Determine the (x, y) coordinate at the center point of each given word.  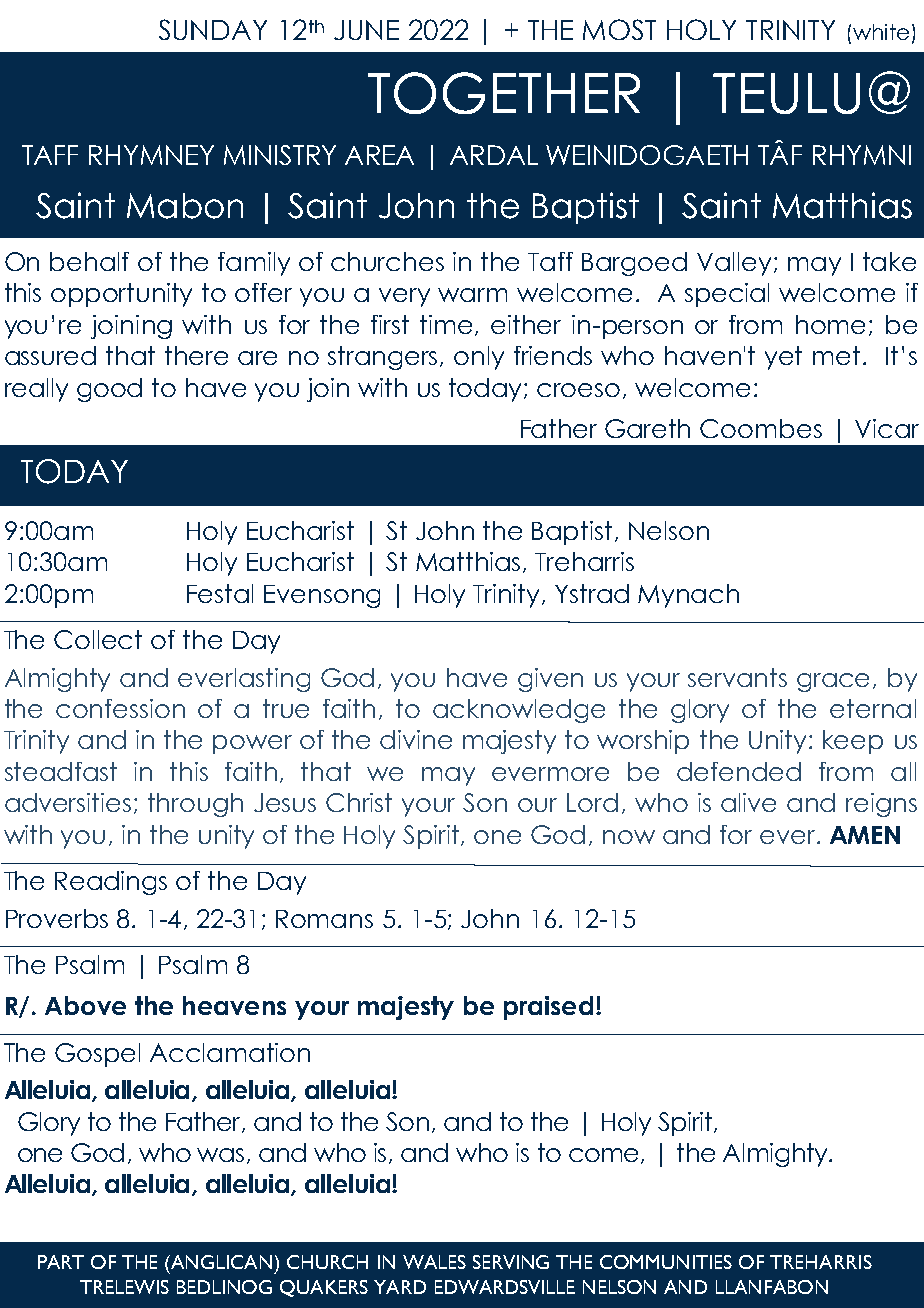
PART (61, 1262)
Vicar (887, 428)
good (109, 390)
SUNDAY (213, 29)
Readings (111, 883)
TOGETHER (504, 93)
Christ (359, 802)
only (479, 358)
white (879, 32)
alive (748, 802)
